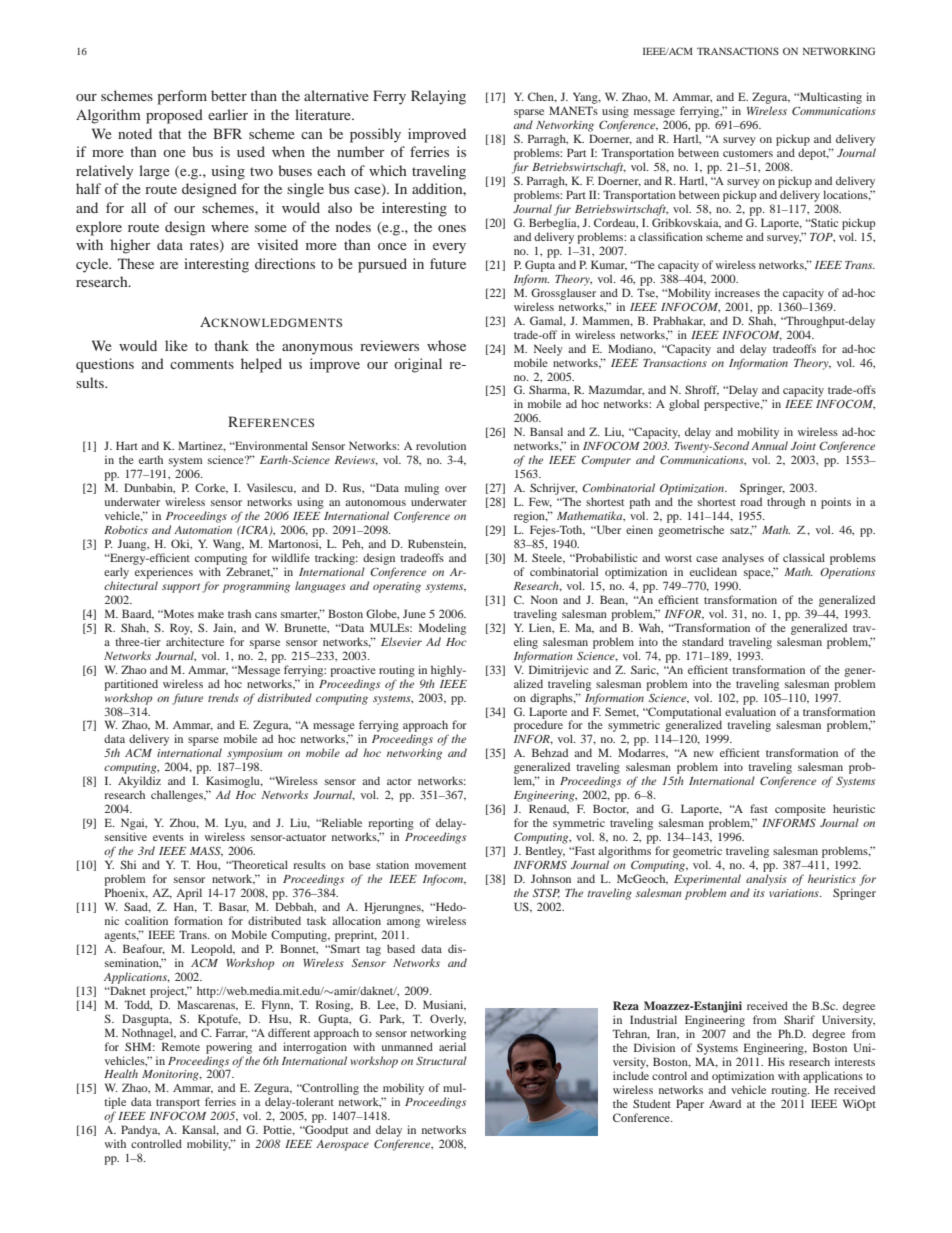 Image resolution: width=952 pixels, height=1233 pixels. I want to click on Structural, so click(441, 1060).
